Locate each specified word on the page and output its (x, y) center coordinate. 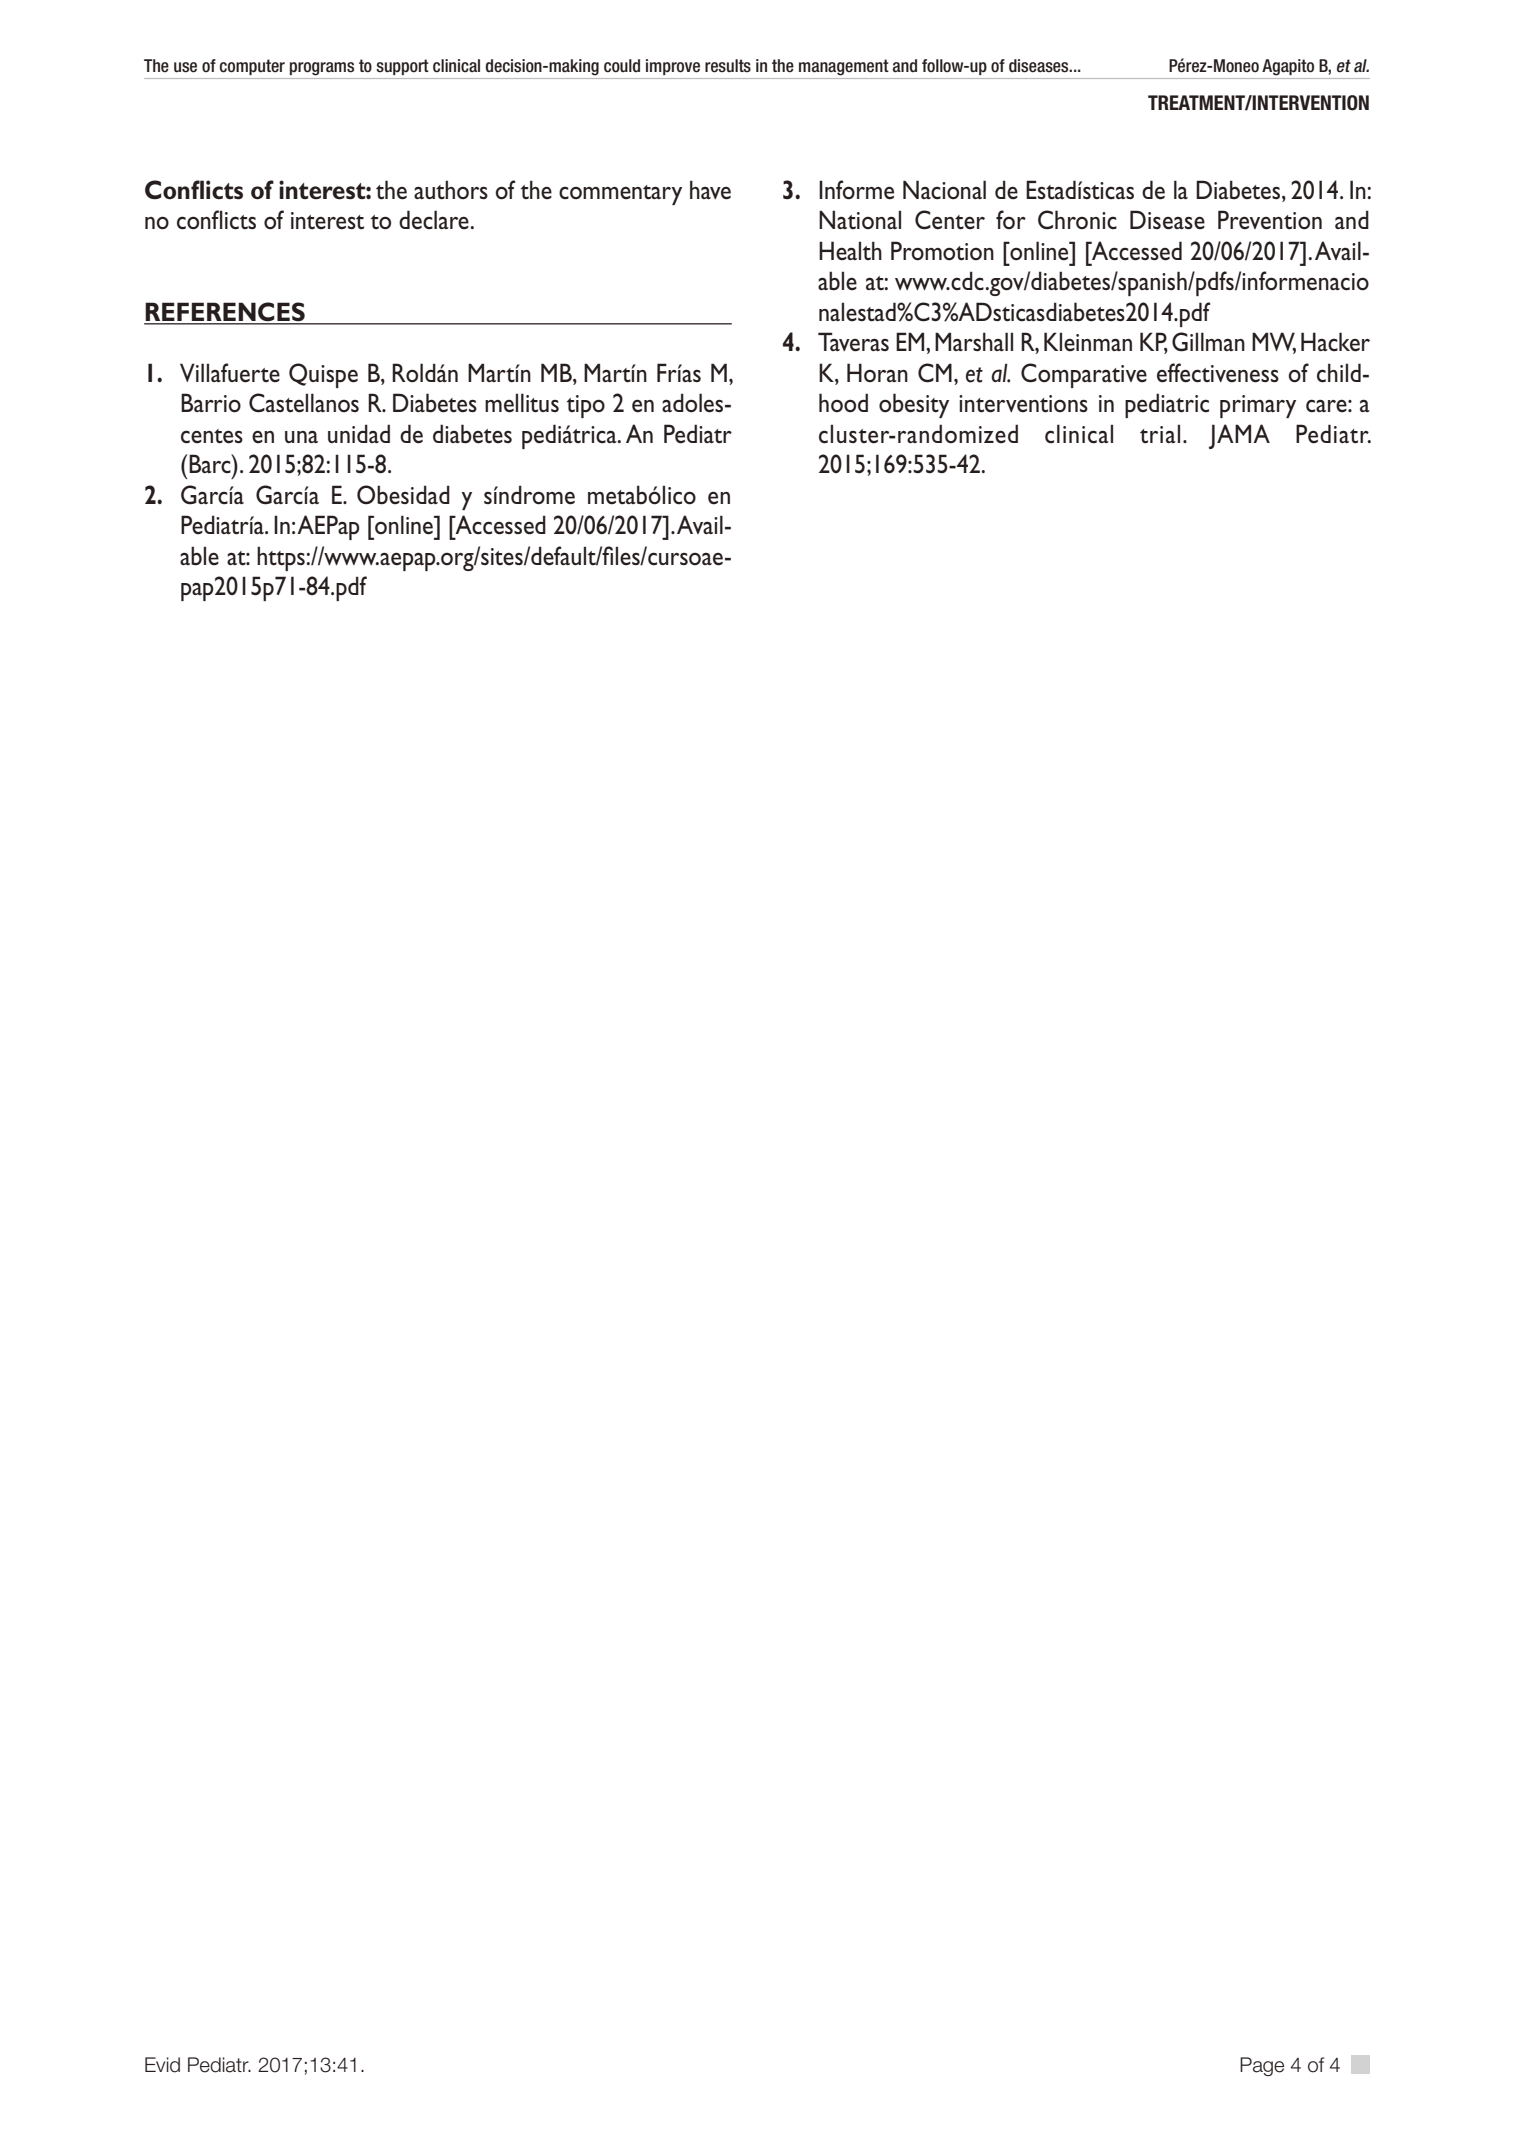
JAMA (1239, 436)
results (728, 66)
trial (1160, 434)
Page (1262, 2066)
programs (322, 69)
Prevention (1270, 220)
